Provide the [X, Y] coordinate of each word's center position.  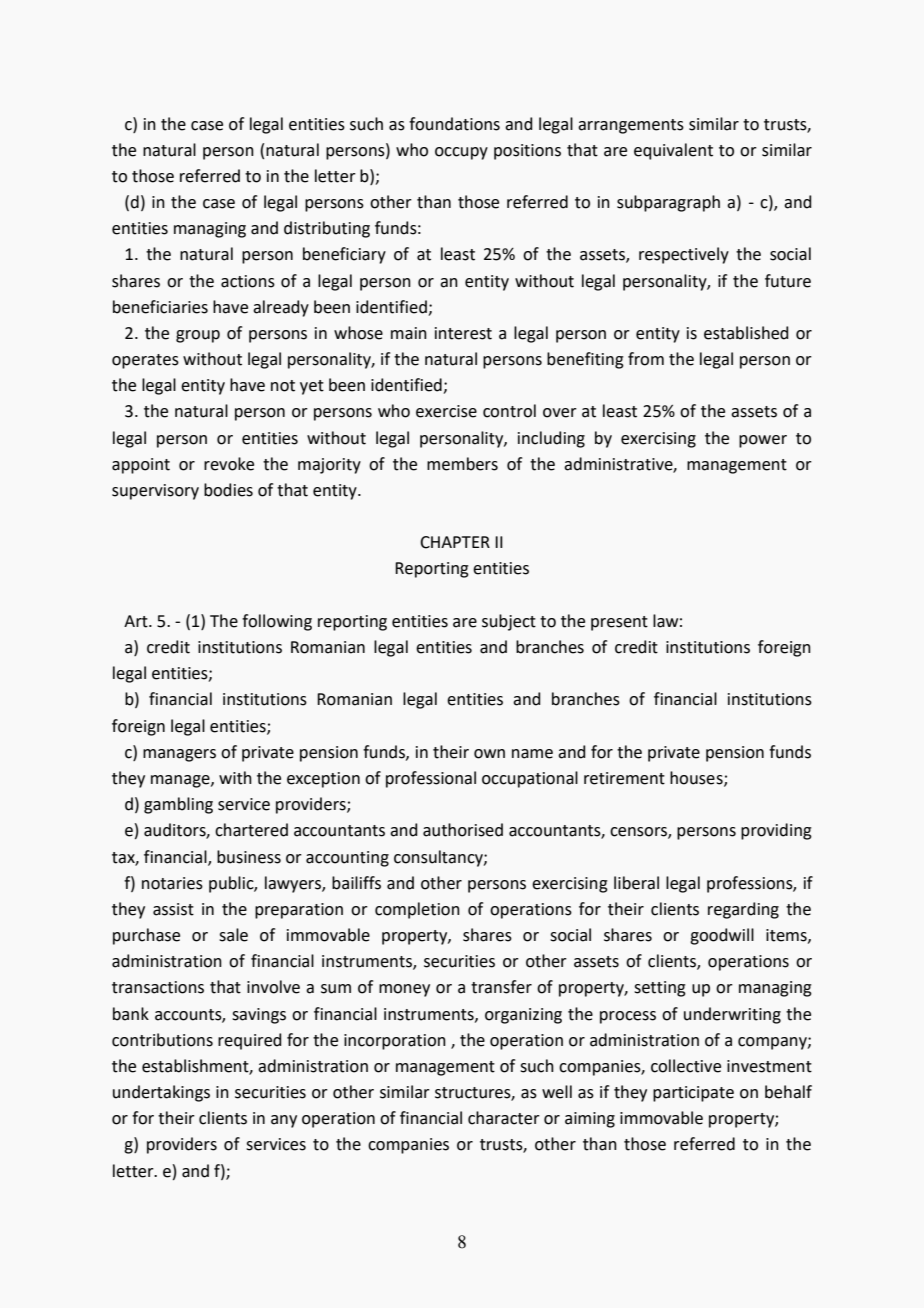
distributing [327, 229]
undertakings [161, 1093]
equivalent [673, 151]
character [504, 1118]
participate [693, 1094]
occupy [461, 153]
